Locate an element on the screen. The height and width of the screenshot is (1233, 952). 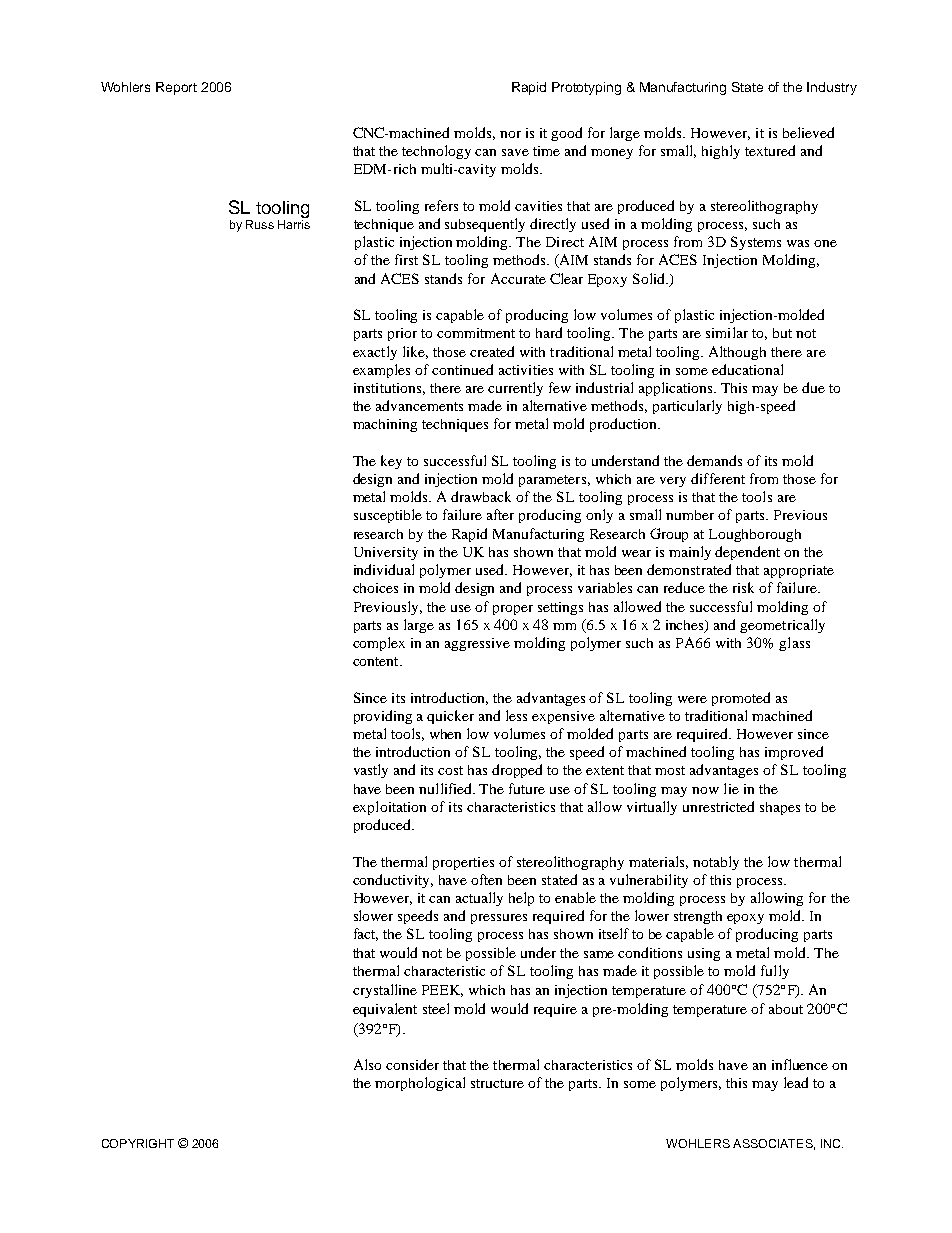
dropped is located at coordinates (517, 771).
